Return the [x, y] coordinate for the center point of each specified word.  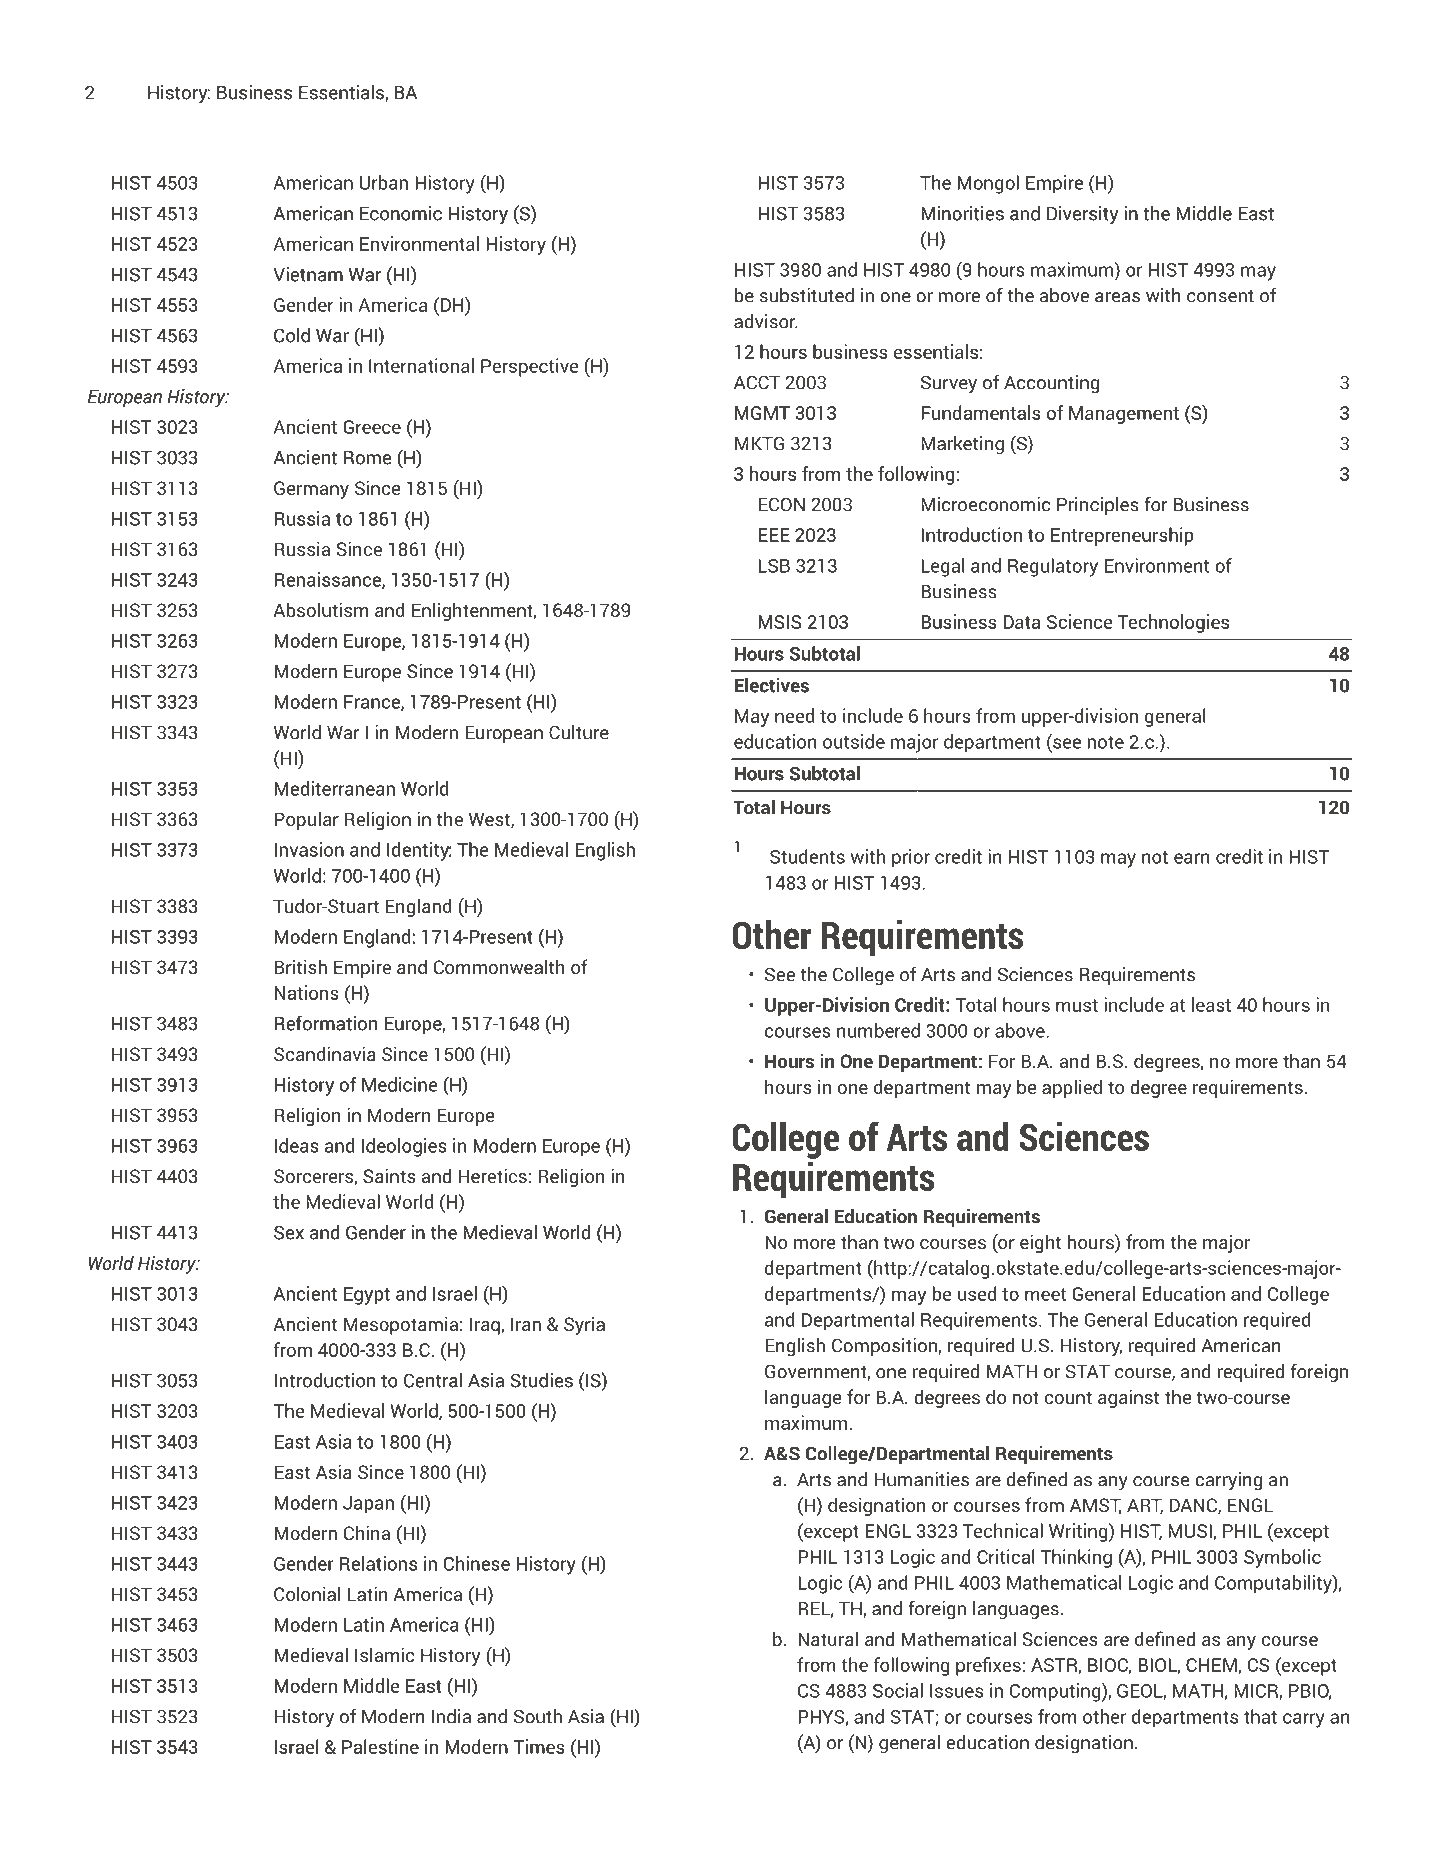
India [451, 1716]
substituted [807, 295]
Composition [884, 1347]
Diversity [1082, 215]
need [794, 715]
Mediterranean [335, 788]
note [1106, 742]
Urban [384, 182]
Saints [389, 1175]
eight [1040, 1243]
